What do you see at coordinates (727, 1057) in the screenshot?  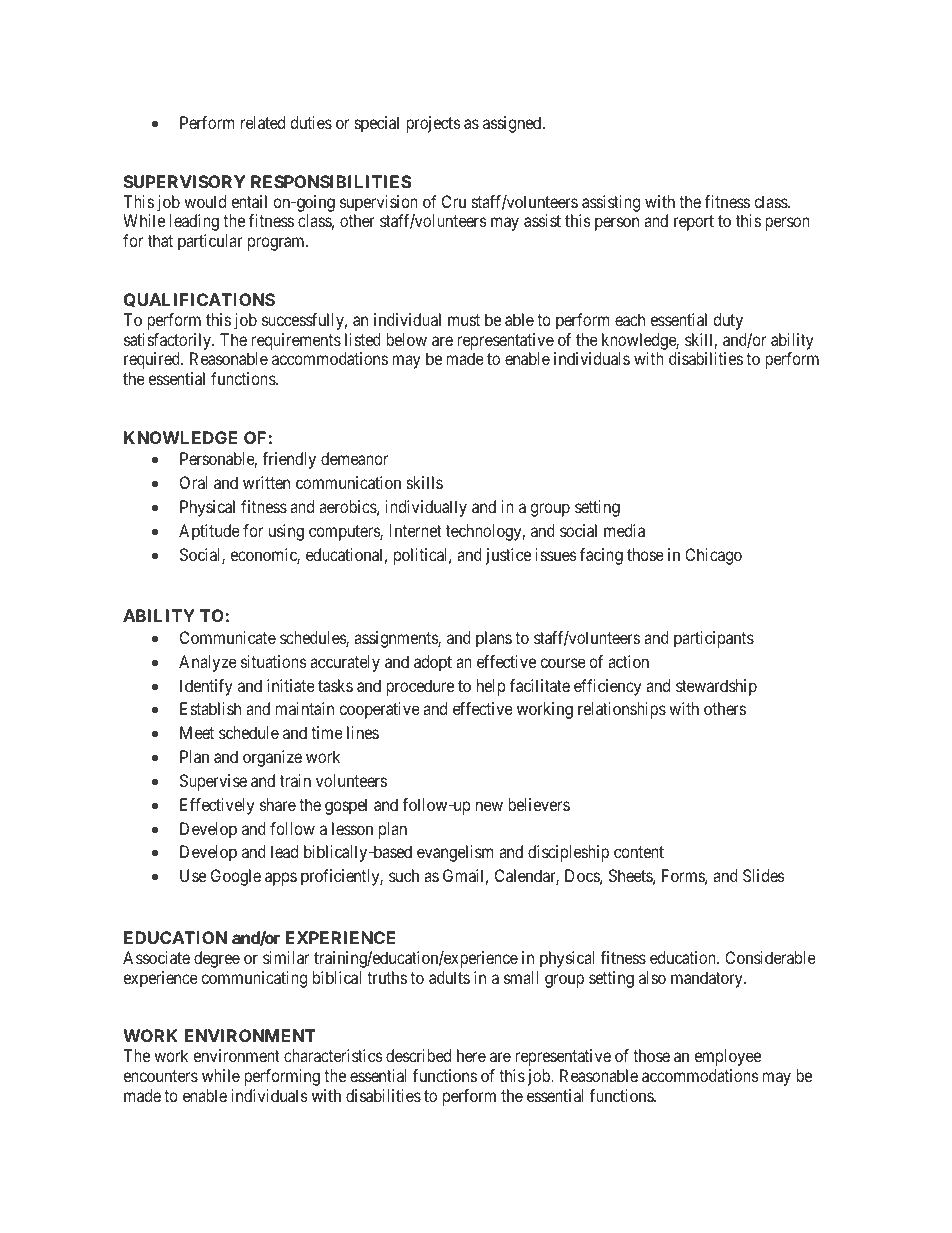 I see `employee` at bounding box center [727, 1057].
